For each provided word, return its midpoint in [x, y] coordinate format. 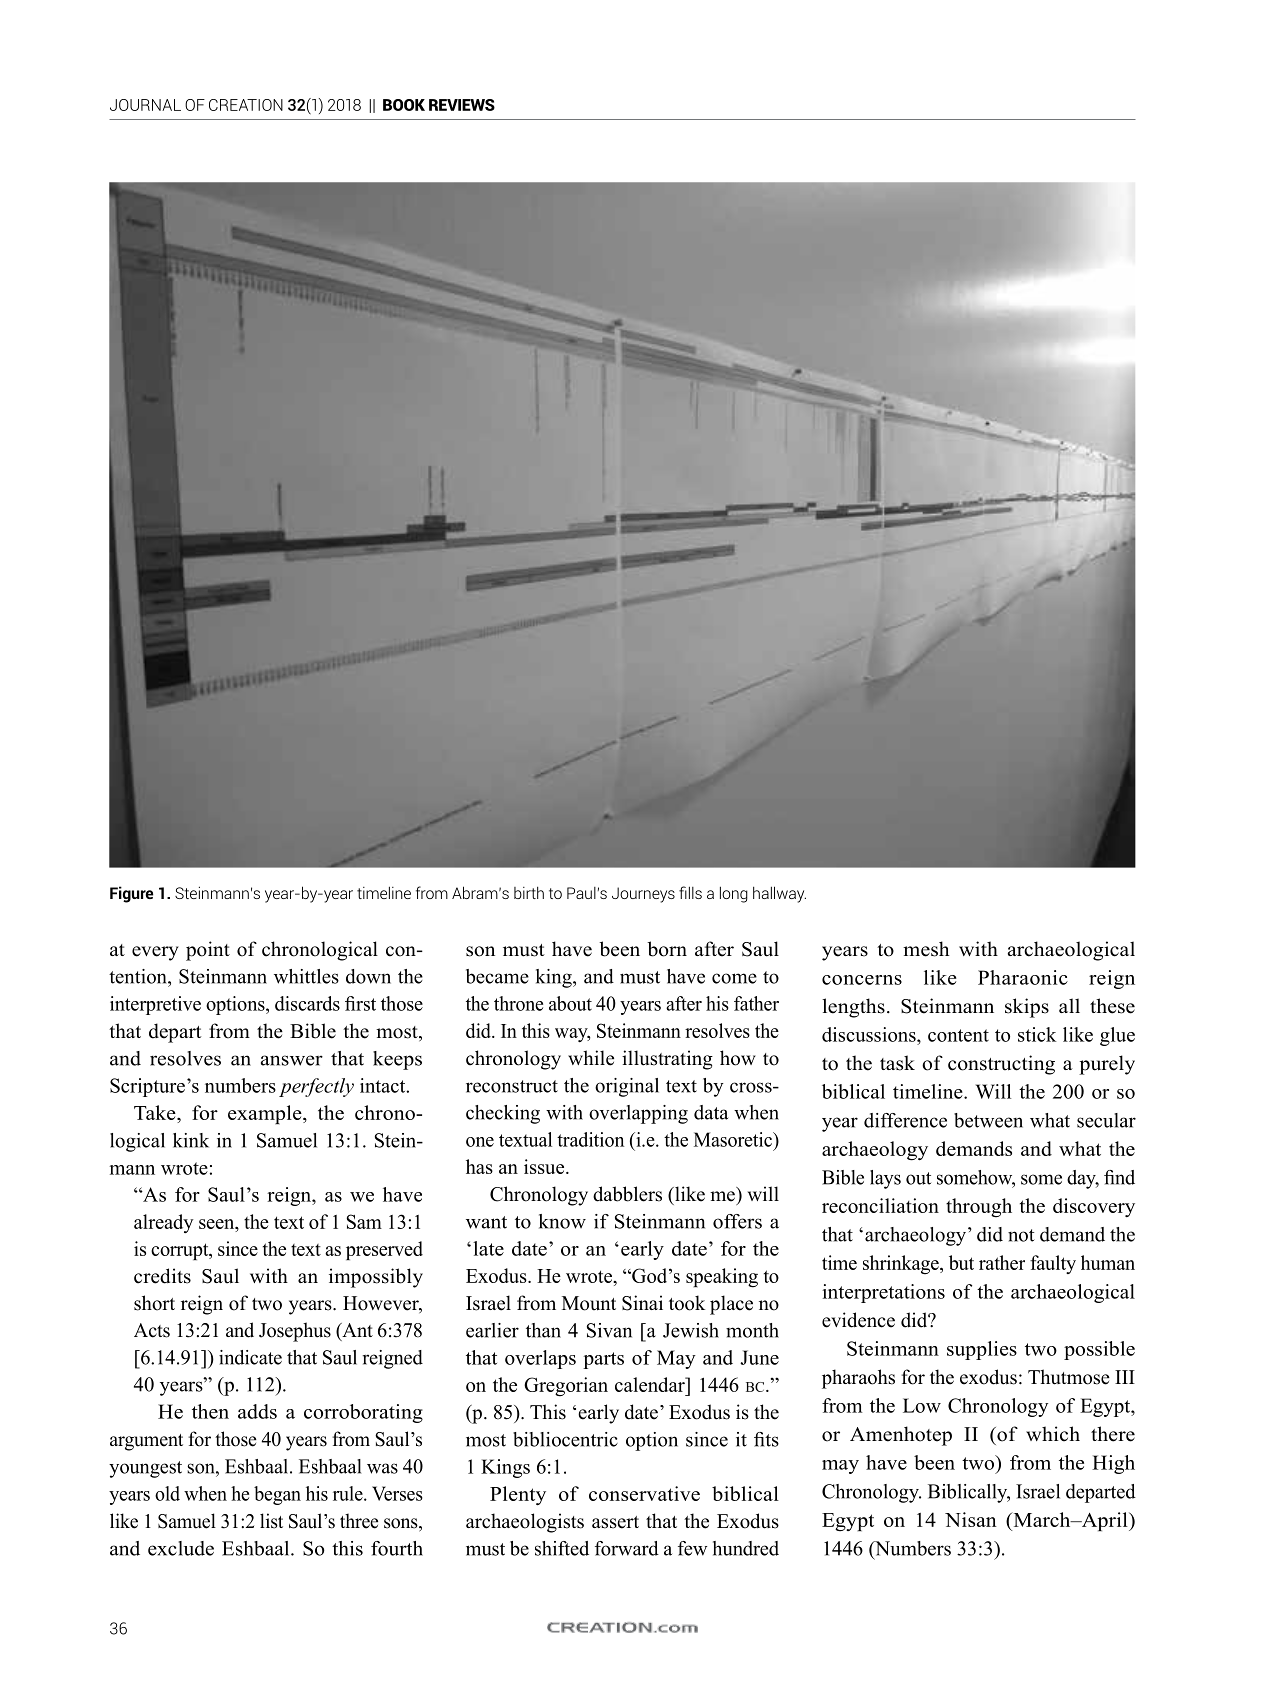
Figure [131, 894]
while [591, 1058]
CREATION [246, 105]
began [277, 1495]
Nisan [971, 1519]
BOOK [404, 105]
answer [292, 1060]
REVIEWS [462, 105]
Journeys [643, 895]
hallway [779, 894]
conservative [644, 1493]
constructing [1001, 1065]
